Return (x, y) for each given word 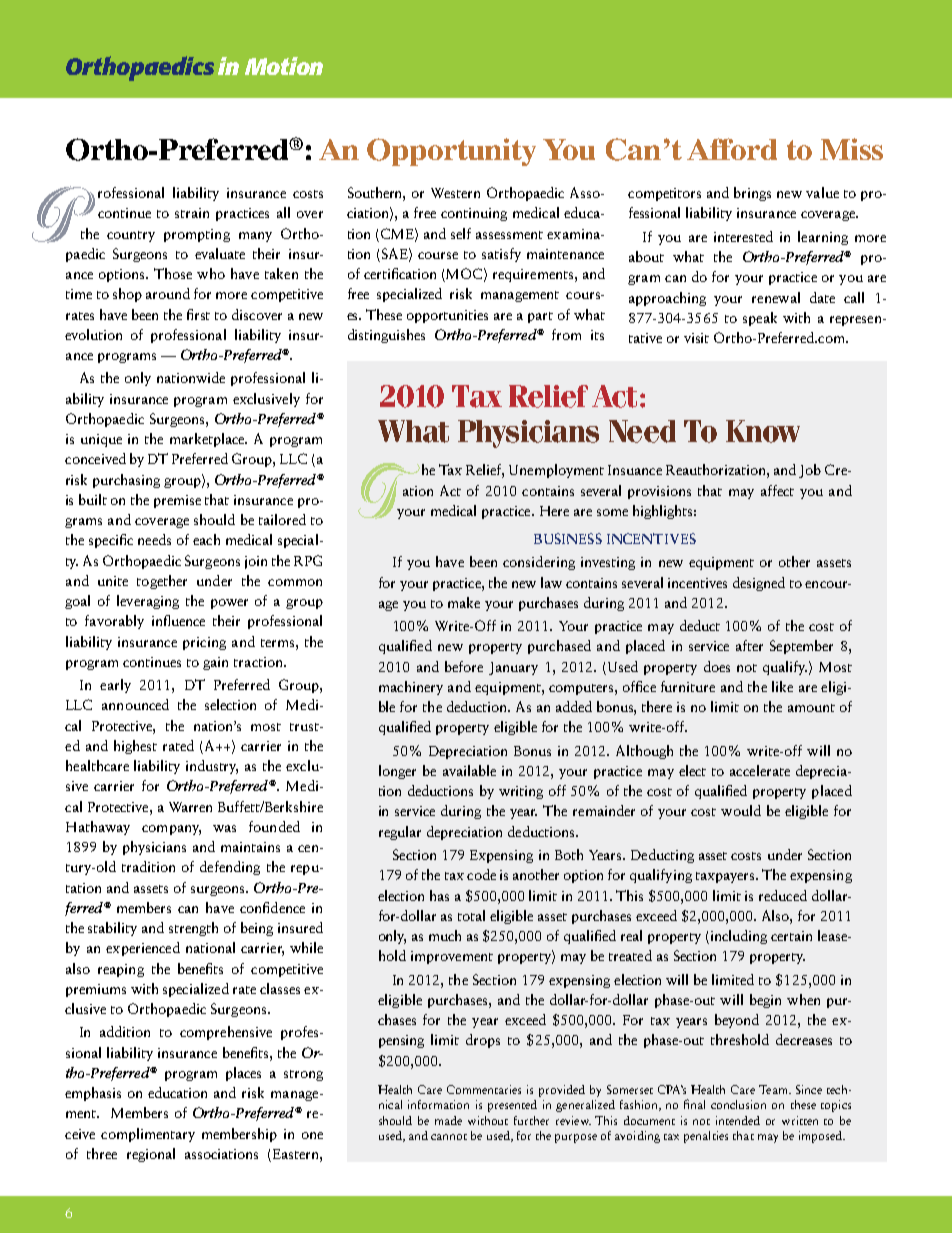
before (464, 666)
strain (192, 213)
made (448, 1120)
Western (455, 193)
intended (738, 1120)
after (749, 645)
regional (151, 1155)
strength (193, 929)
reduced (783, 895)
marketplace (208, 440)
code (481, 874)
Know (763, 431)
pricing (204, 643)
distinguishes (386, 336)
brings (752, 194)
